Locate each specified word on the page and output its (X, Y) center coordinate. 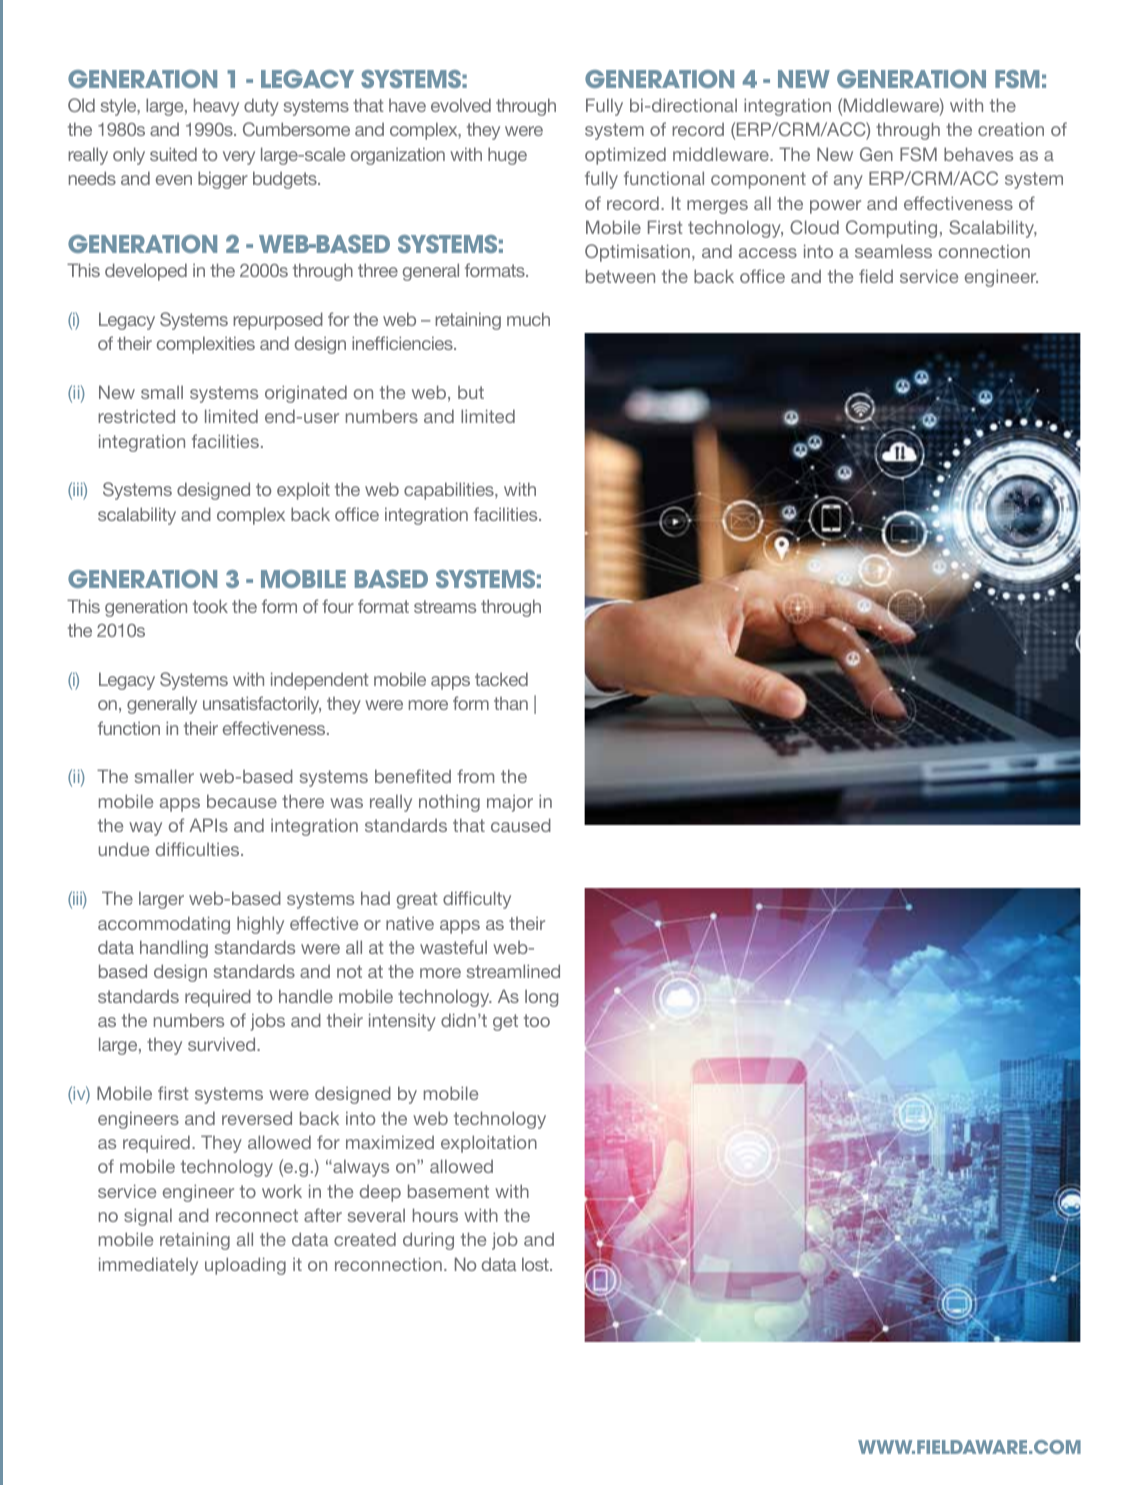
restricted (136, 416)
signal (148, 1217)
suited (173, 154)
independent (320, 681)
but (471, 392)
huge (507, 156)
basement (448, 1191)
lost (536, 1264)
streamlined (513, 971)
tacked (501, 679)
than (511, 703)
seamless (893, 251)
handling (174, 949)
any (848, 182)
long (541, 998)
